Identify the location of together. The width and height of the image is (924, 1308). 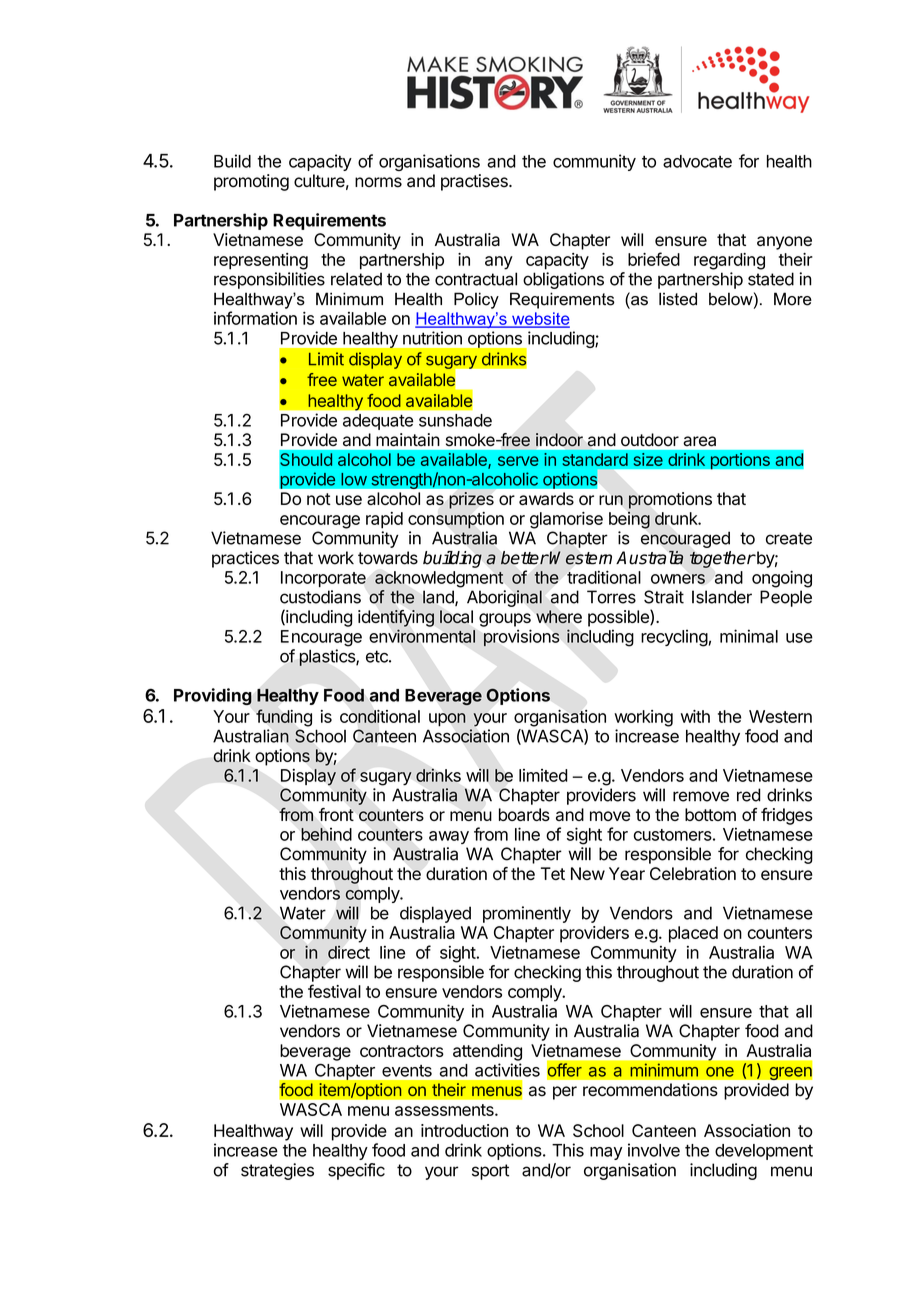
(722, 559).
